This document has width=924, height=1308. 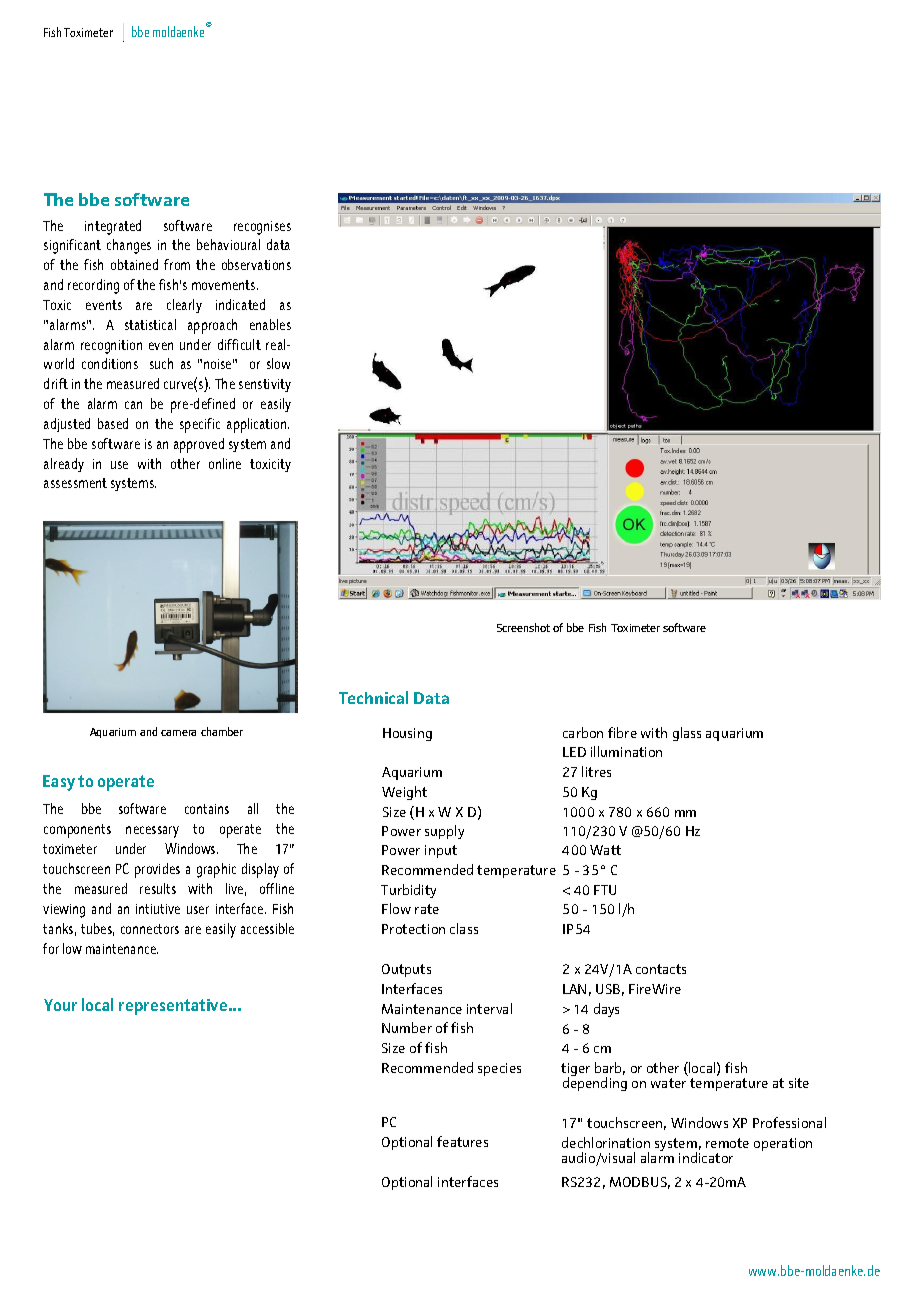 What do you see at coordinates (262, 228) in the document?
I see `recognises` at bounding box center [262, 228].
